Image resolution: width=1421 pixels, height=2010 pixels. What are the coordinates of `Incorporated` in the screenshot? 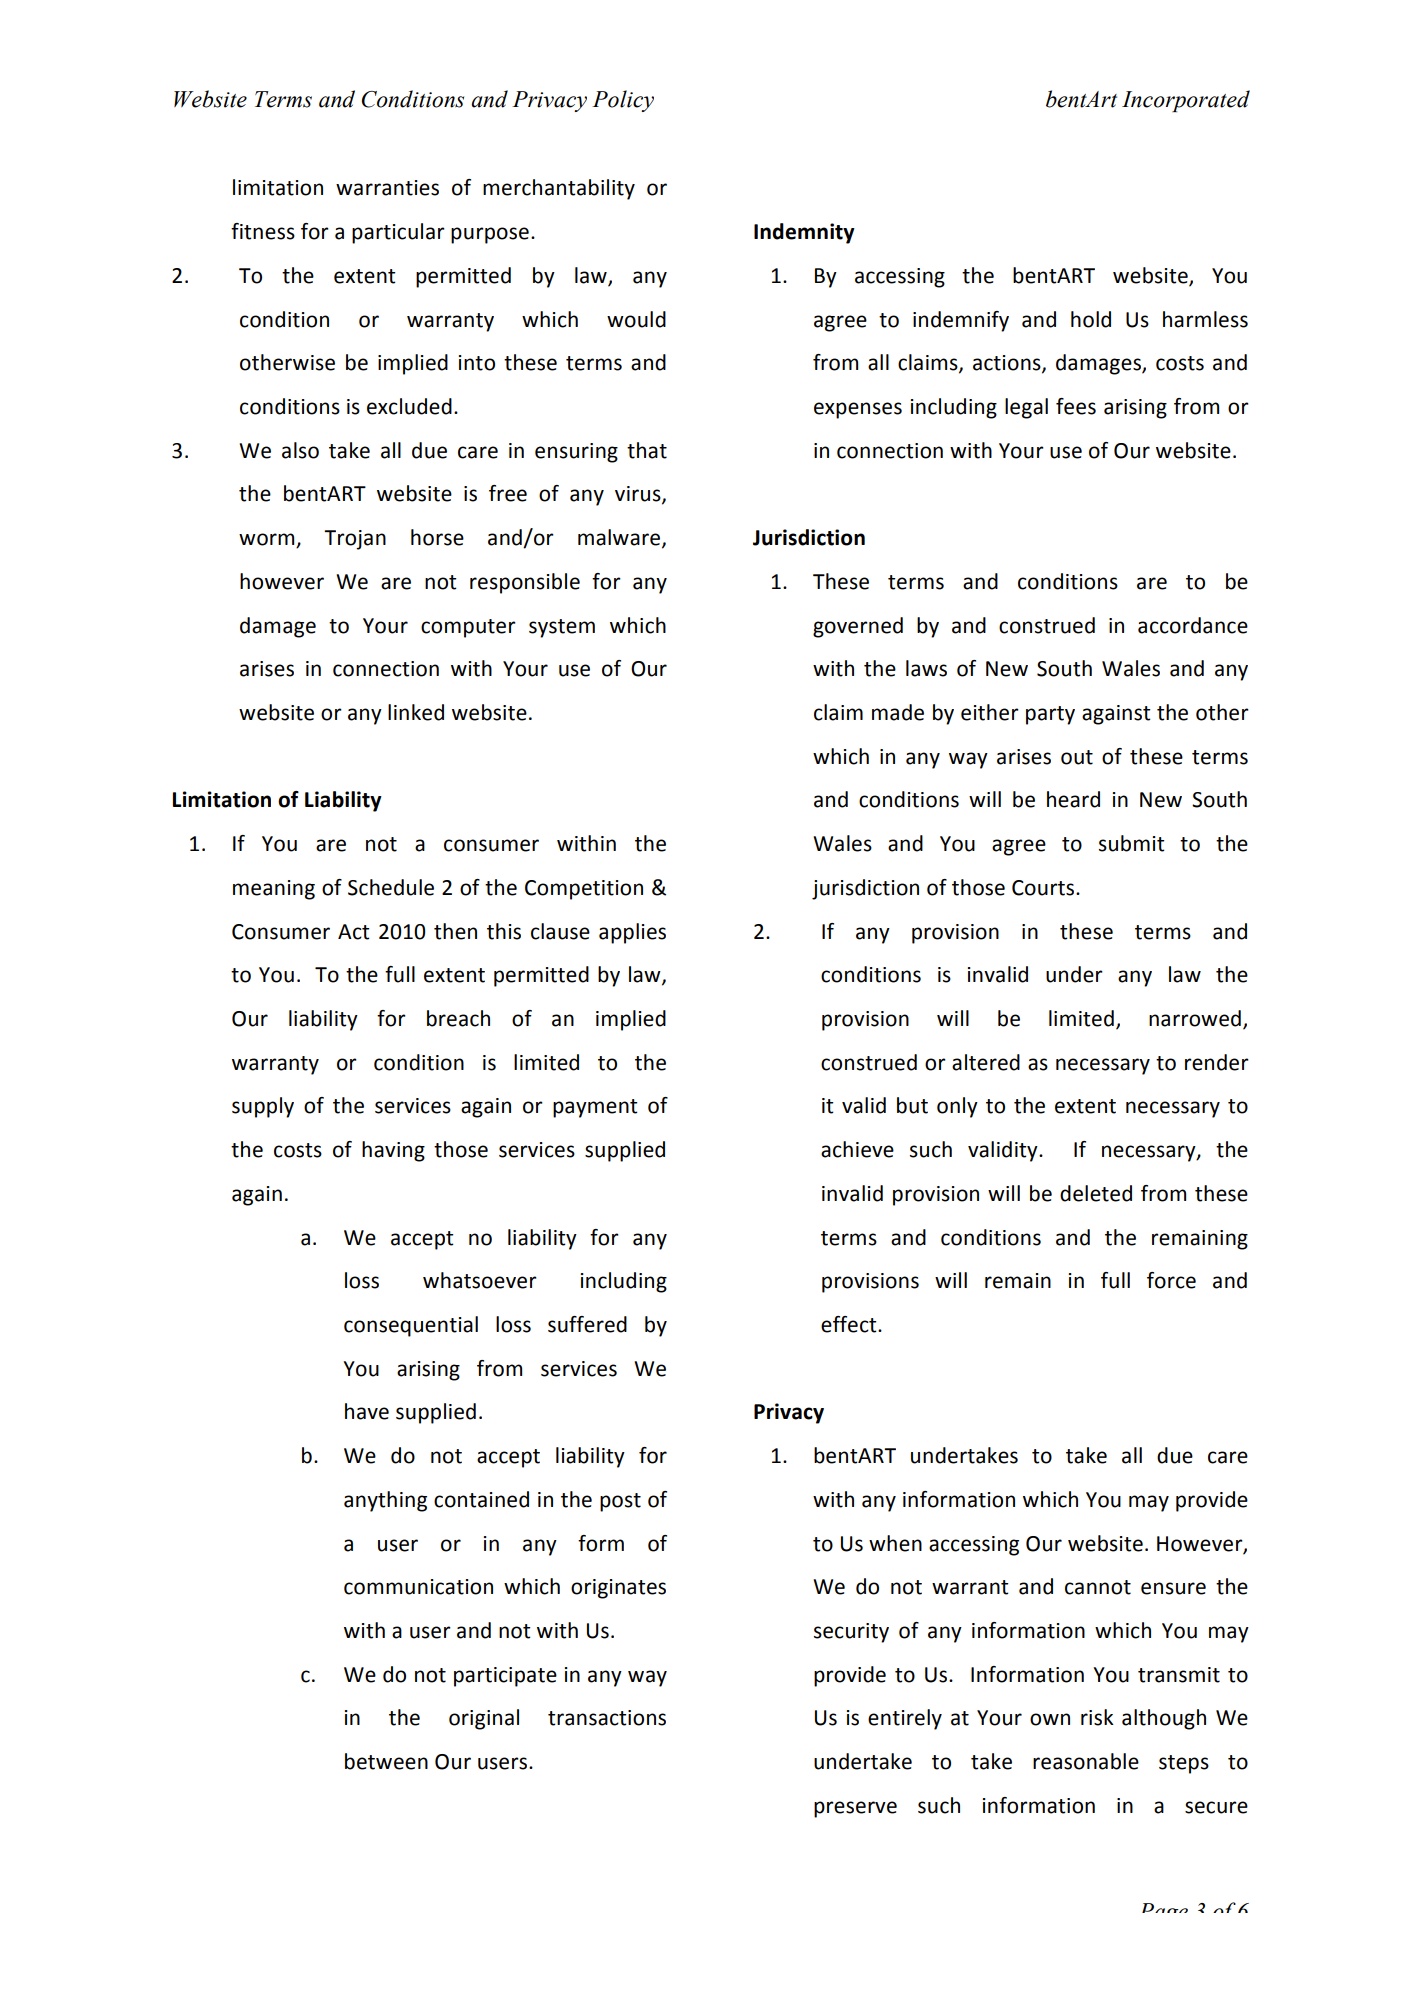 It's located at (1186, 101).
